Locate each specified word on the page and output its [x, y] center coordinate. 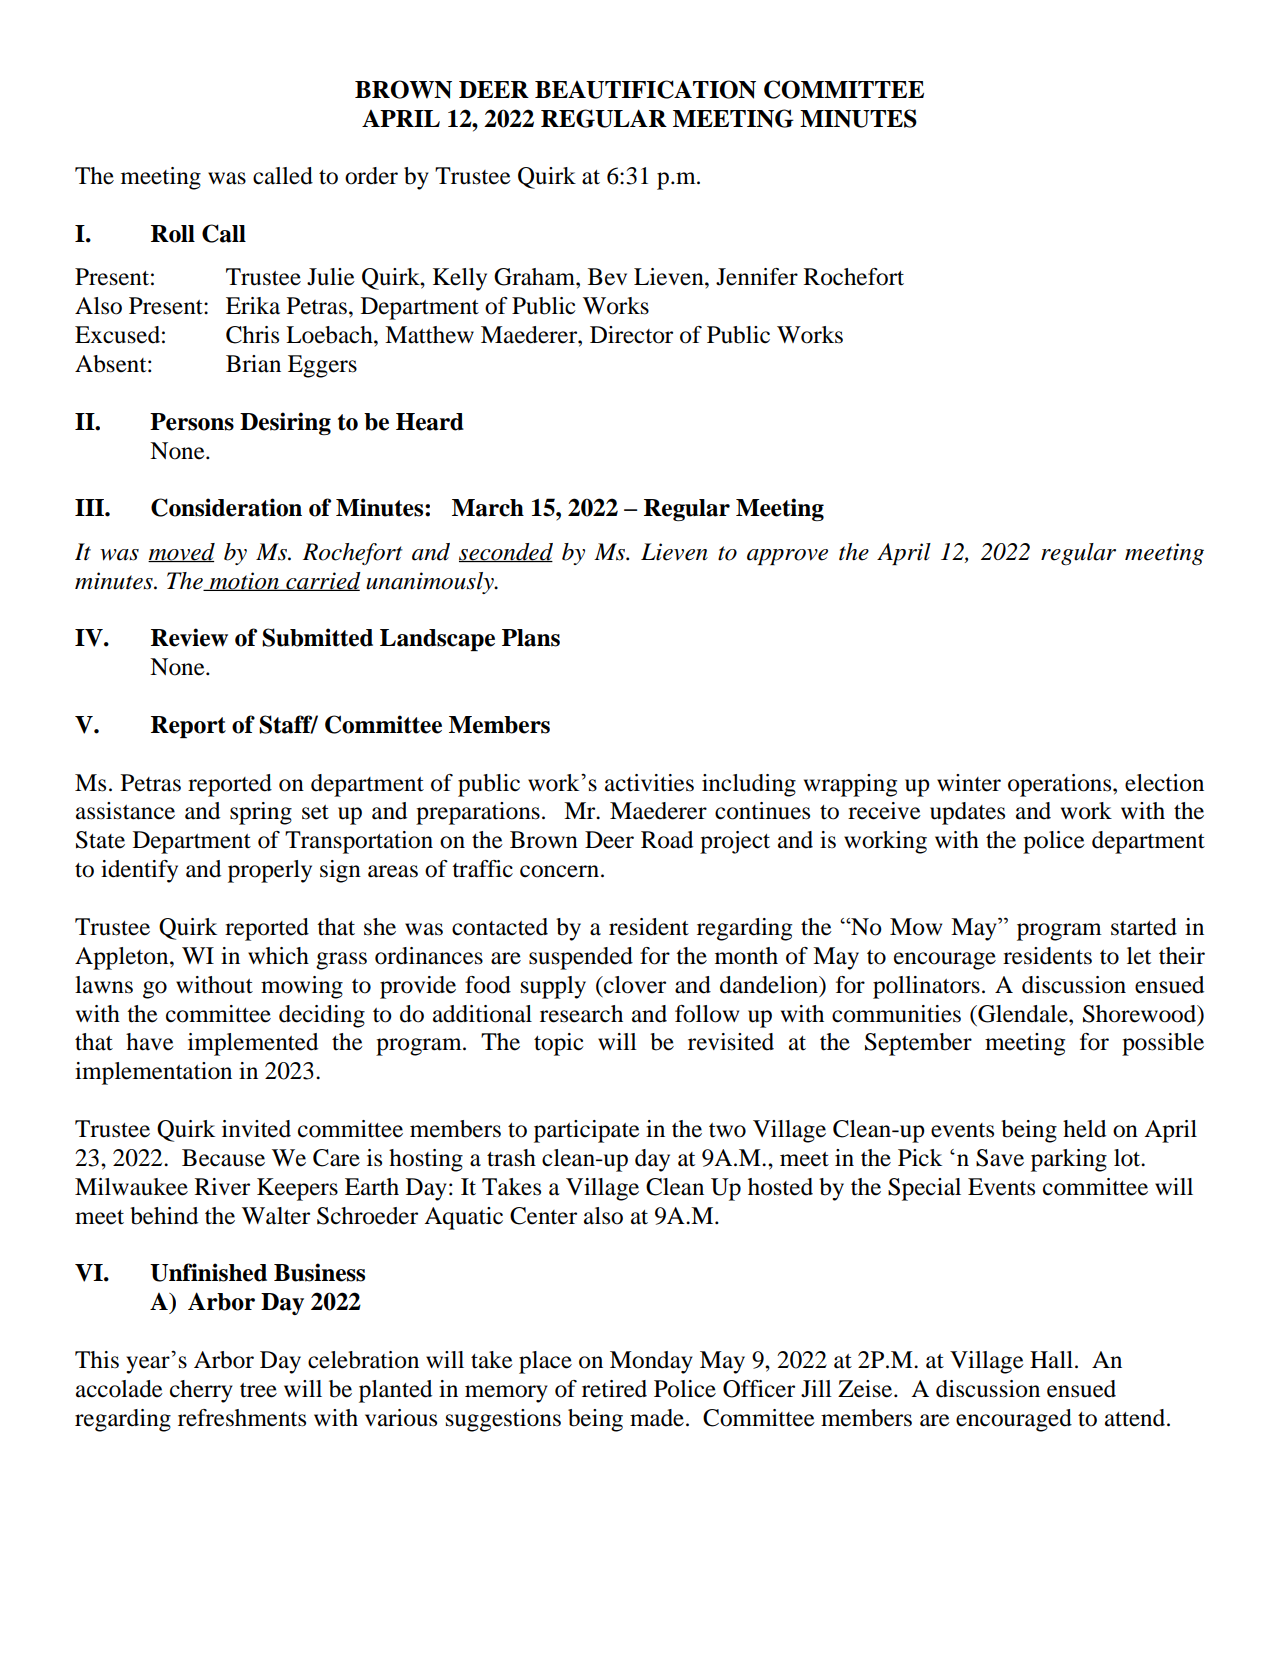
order [371, 176]
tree [258, 1390]
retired [614, 1389]
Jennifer [757, 277]
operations [1061, 785]
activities [649, 783]
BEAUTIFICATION [645, 89]
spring [261, 813]
